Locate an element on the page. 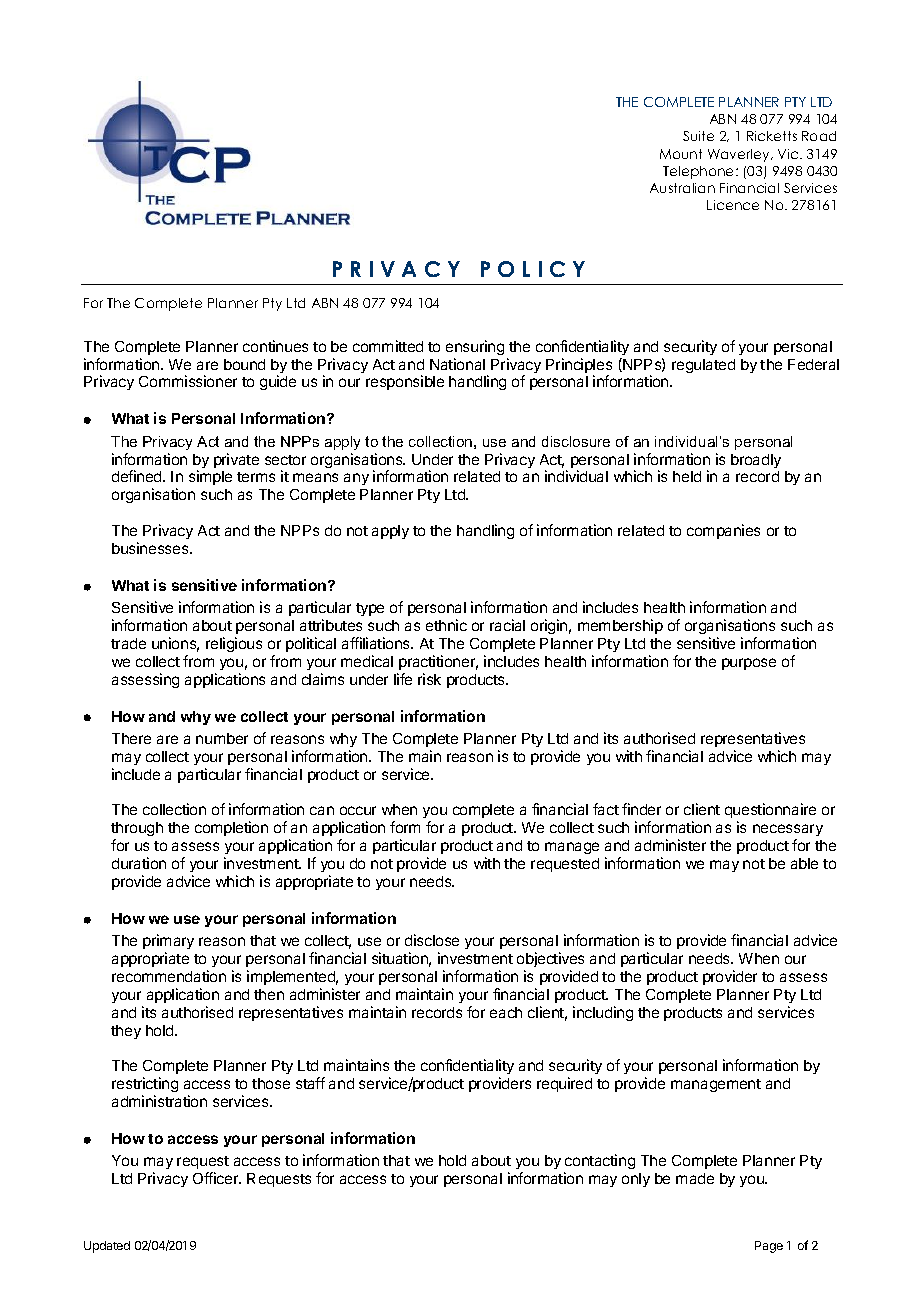  number is located at coordinates (222, 738).
